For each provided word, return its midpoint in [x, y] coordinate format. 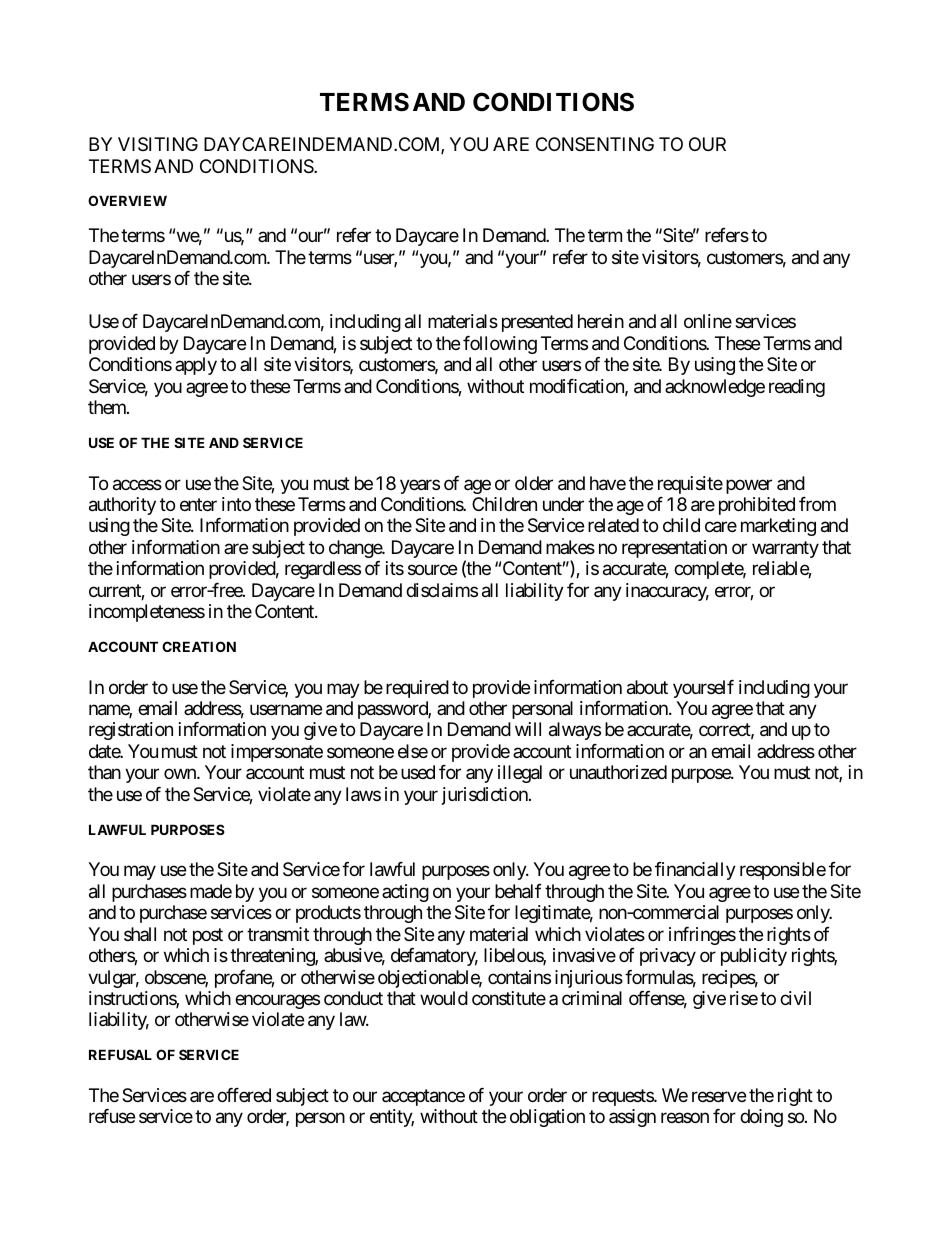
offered [244, 1095]
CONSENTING [595, 144]
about [647, 687]
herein [601, 321]
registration [131, 731]
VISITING [158, 144]
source [432, 570]
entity [392, 1118]
